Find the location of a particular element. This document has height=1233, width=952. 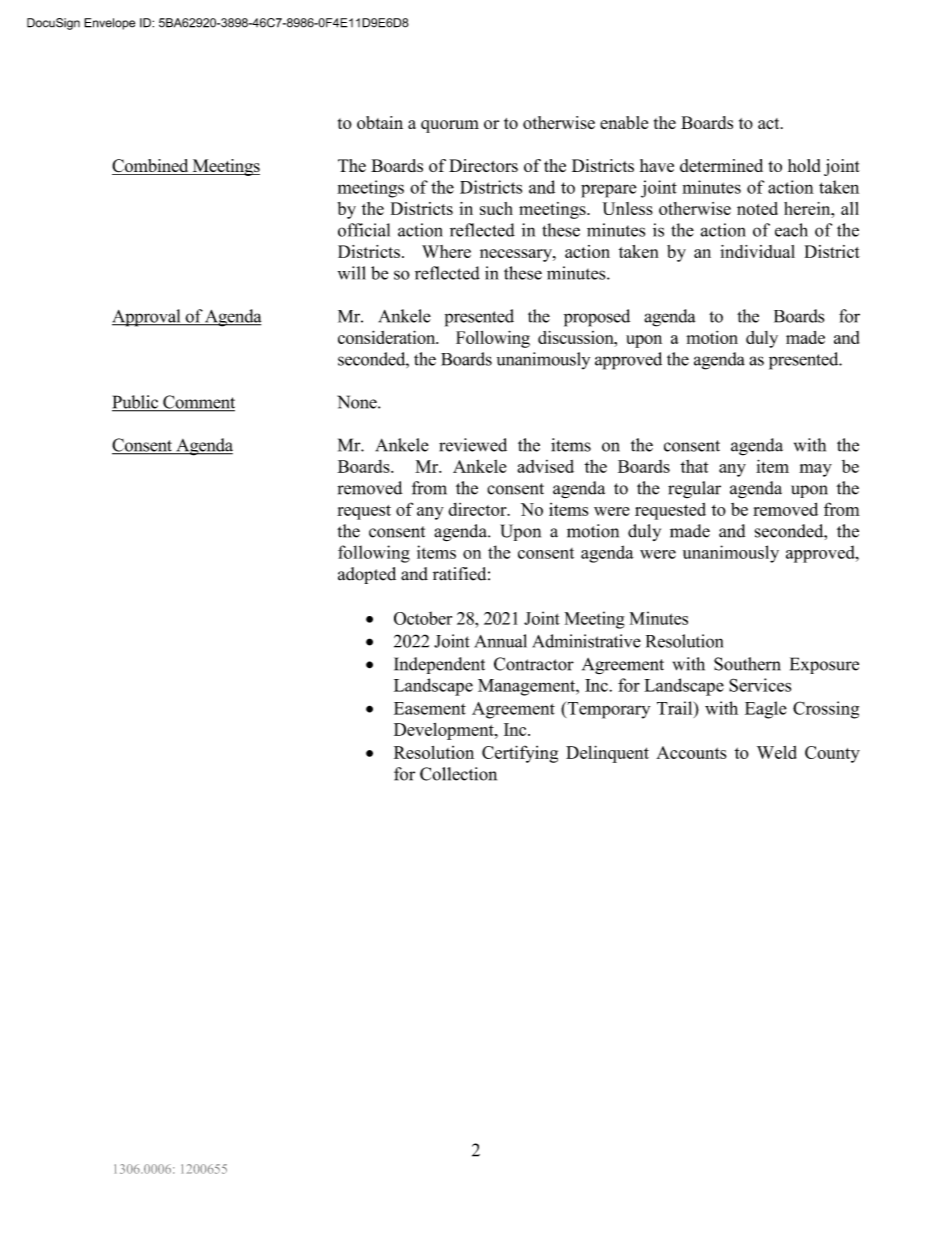

Comment is located at coordinates (198, 403).
